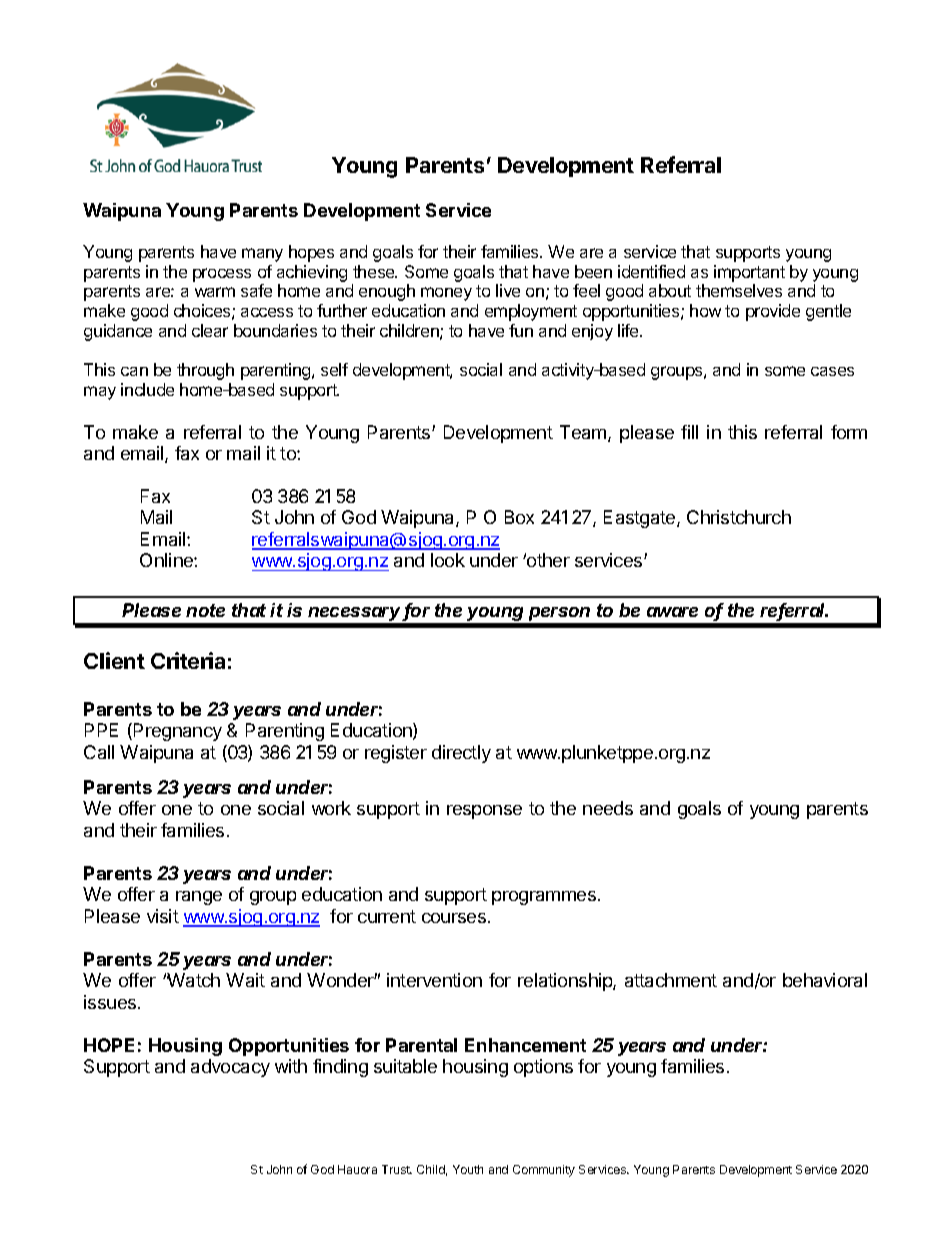 The height and width of the screenshot is (1233, 952). Describe the element at coordinates (544, 1171) in the screenshot. I see `Community` at that location.
